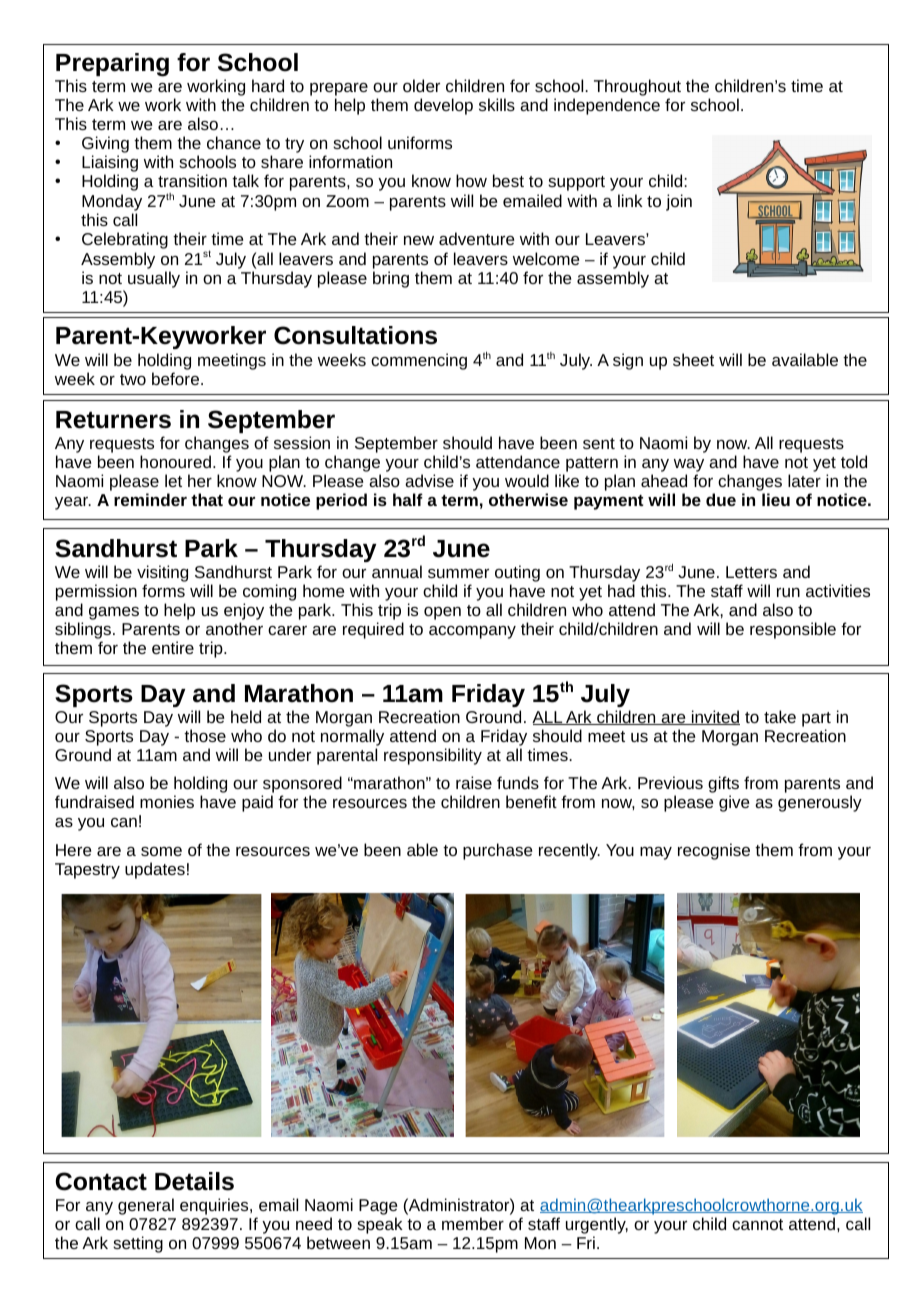 The height and width of the screenshot is (1308, 924). I want to click on Preparing, so click(112, 66).
